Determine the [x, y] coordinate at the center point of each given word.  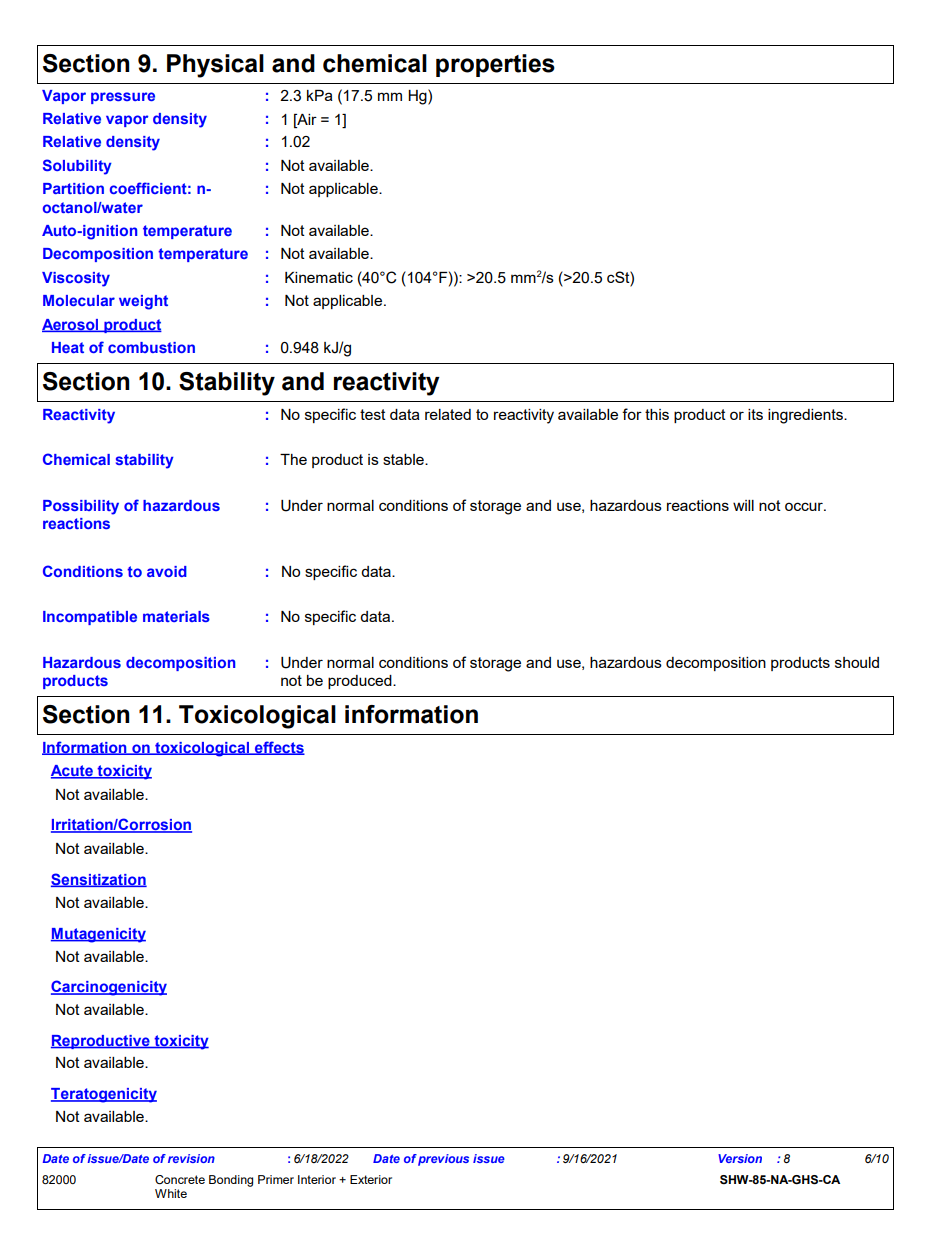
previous [443, 1160]
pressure [123, 98]
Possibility [81, 507]
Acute [73, 772]
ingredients [806, 416]
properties [495, 65]
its [755, 414]
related [448, 414]
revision [191, 1158]
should [857, 662]
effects [278, 748]
